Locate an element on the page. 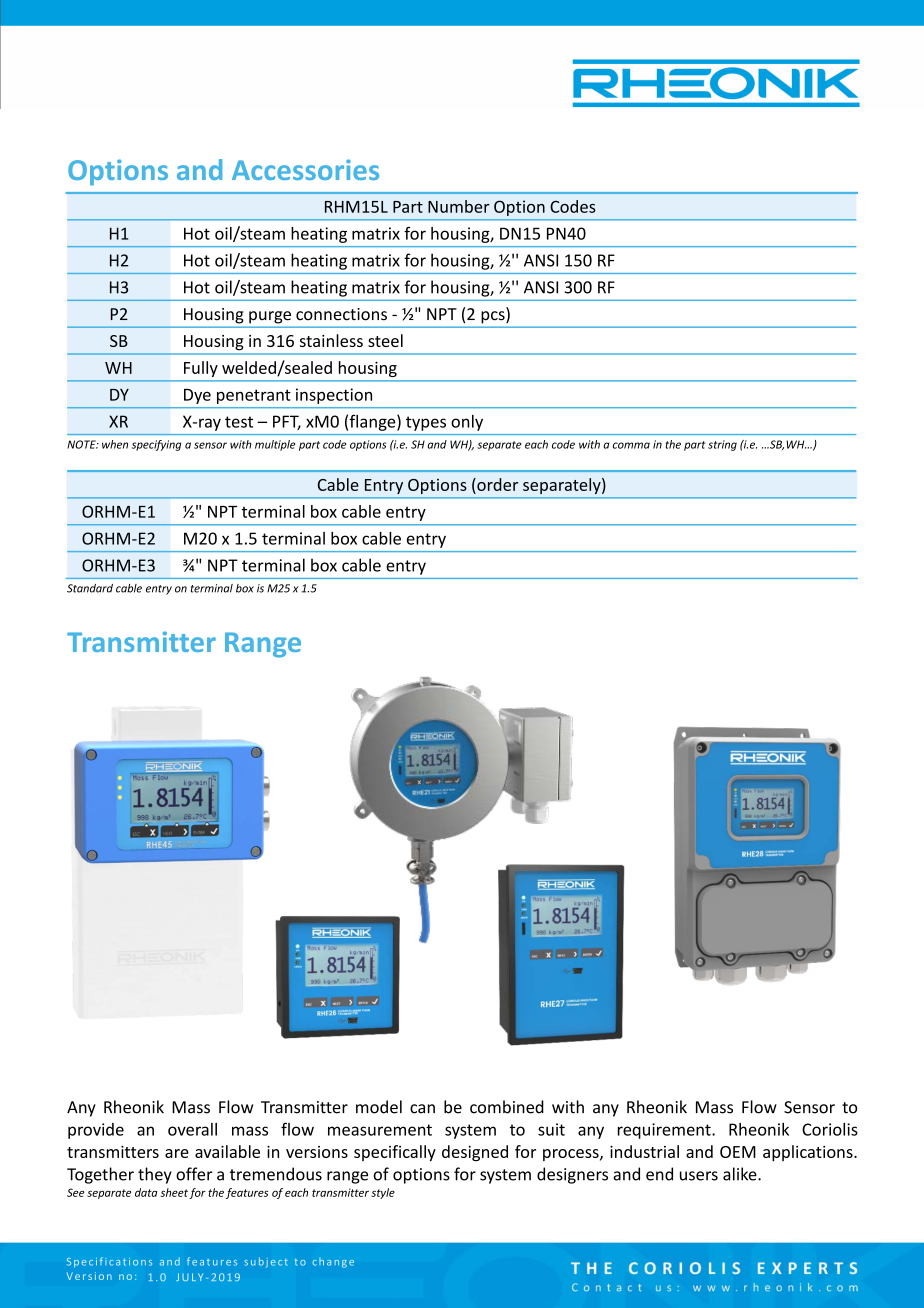 The image size is (924, 1308). style is located at coordinates (383, 1193).
